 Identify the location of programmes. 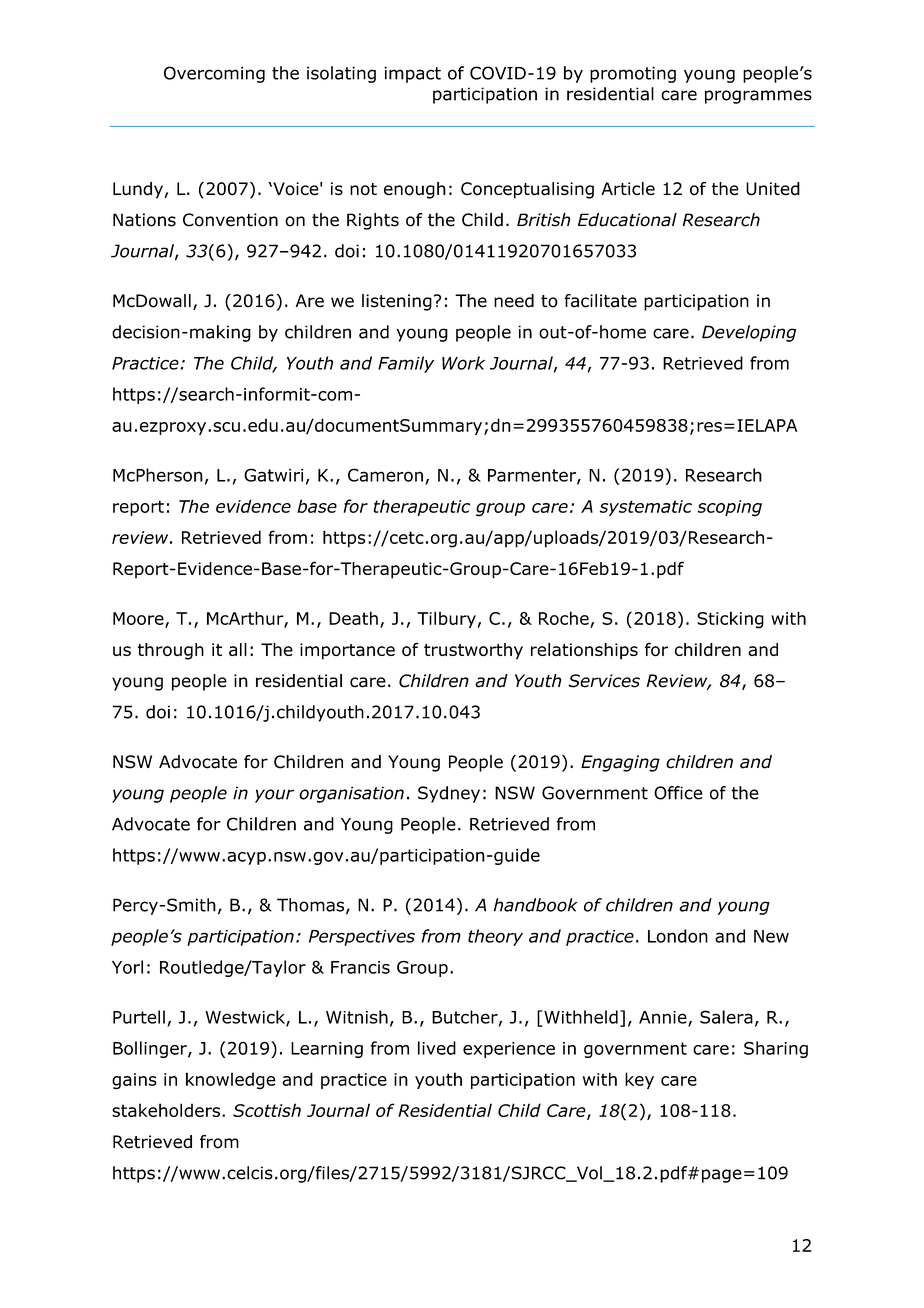
(758, 97).
